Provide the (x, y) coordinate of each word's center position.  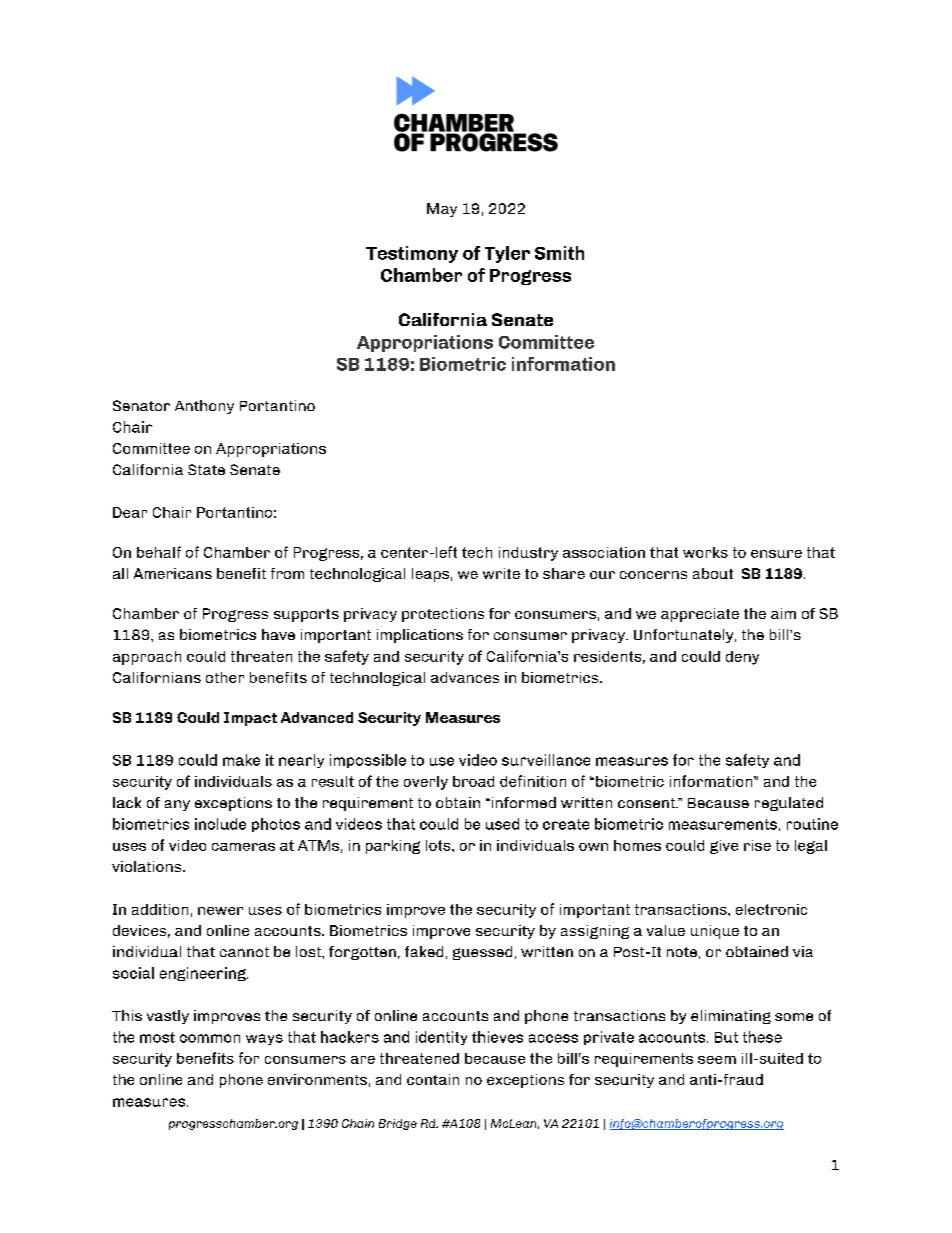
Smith (559, 253)
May (442, 210)
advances (465, 677)
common (210, 1038)
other (225, 677)
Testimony (412, 254)
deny (742, 658)
